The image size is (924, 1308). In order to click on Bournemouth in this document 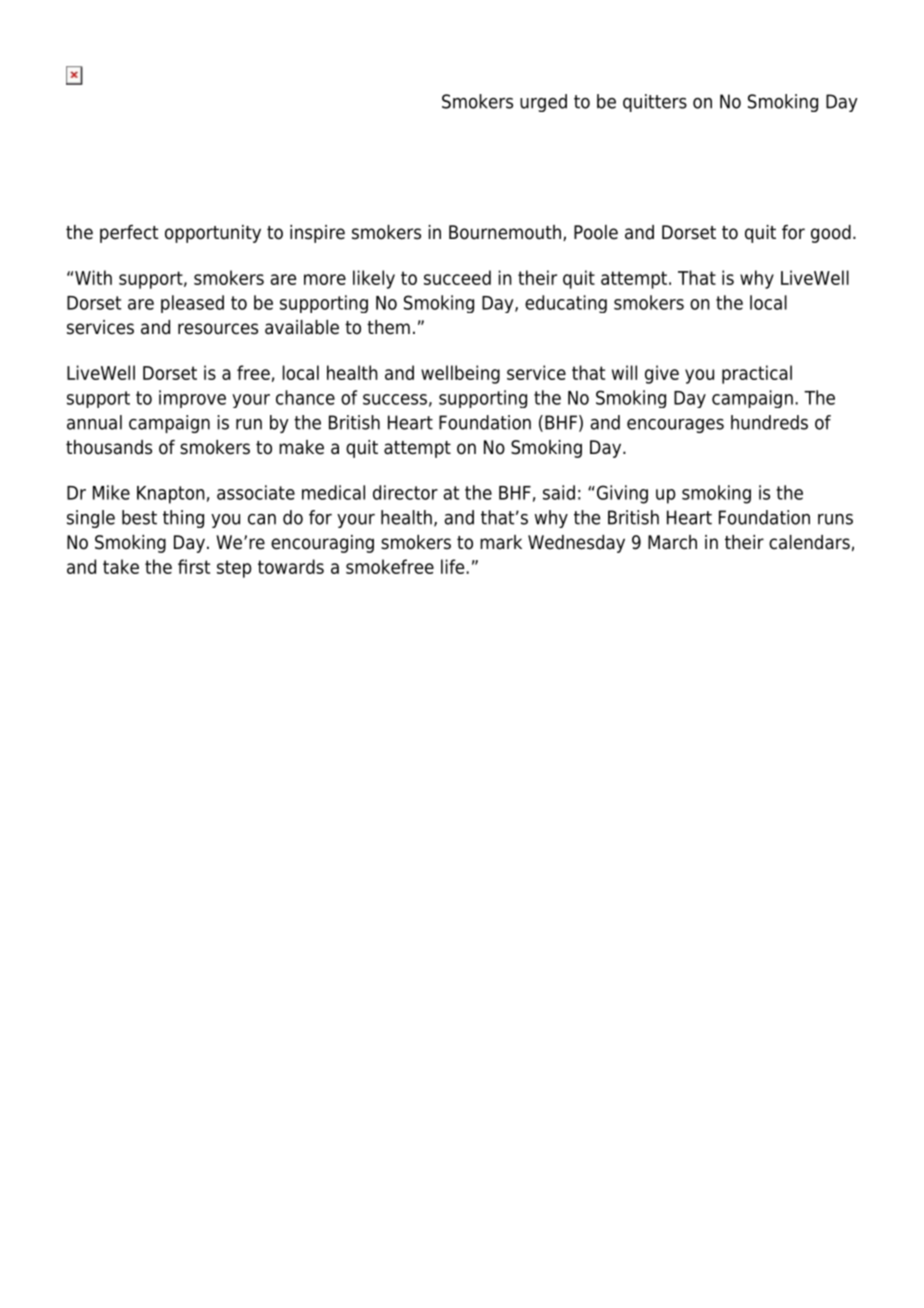, I will do `click(505, 232)`.
